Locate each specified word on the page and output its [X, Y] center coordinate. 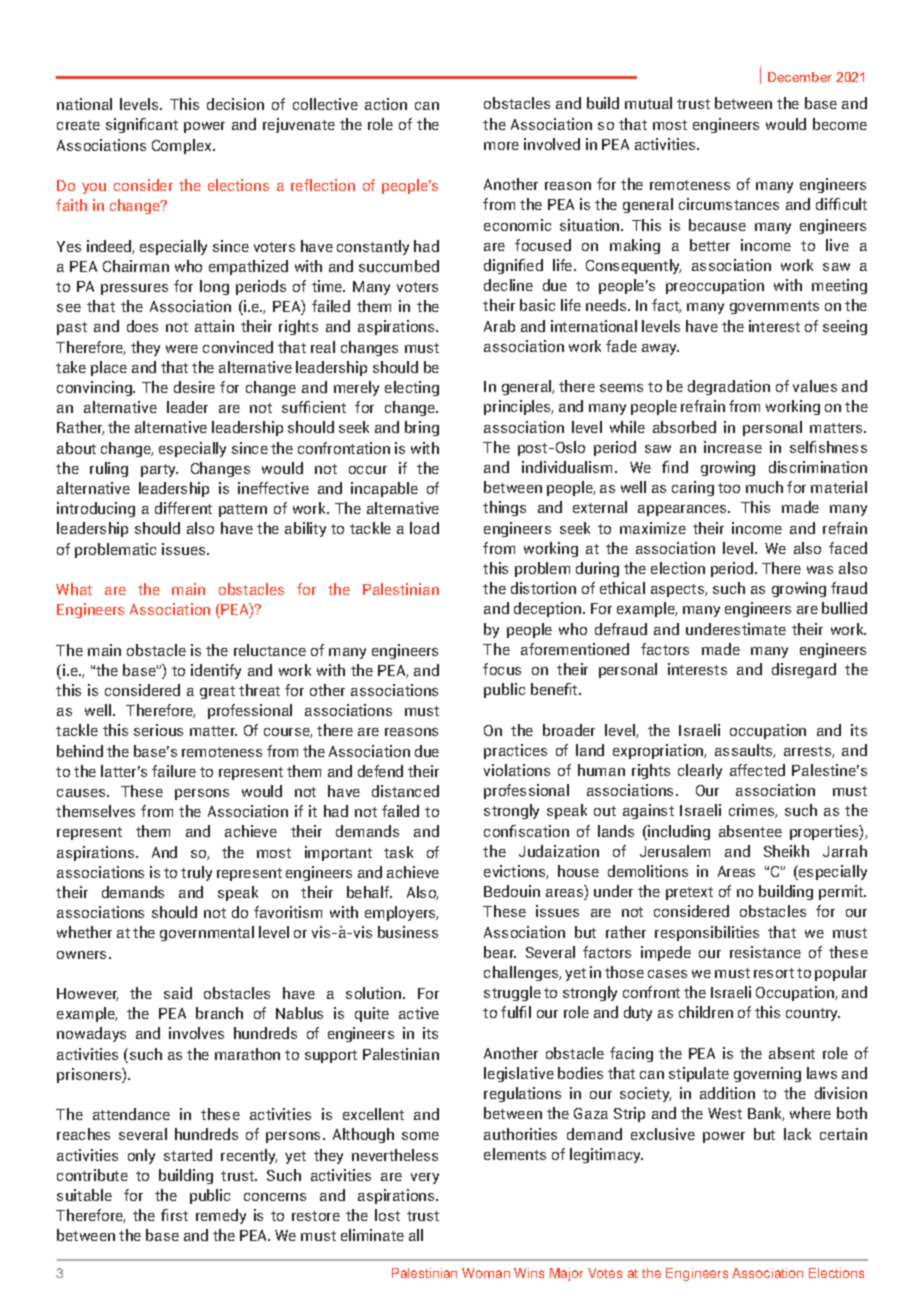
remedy [221, 1216]
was [820, 570]
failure [174, 771]
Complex [183, 146]
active [419, 1013]
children [706, 1012]
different [183, 508]
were [182, 349]
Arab [499, 326]
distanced [405, 791]
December [800, 77]
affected [757, 770]
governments [774, 307]
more [501, 146]
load [424, 528]
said [178, 993]
